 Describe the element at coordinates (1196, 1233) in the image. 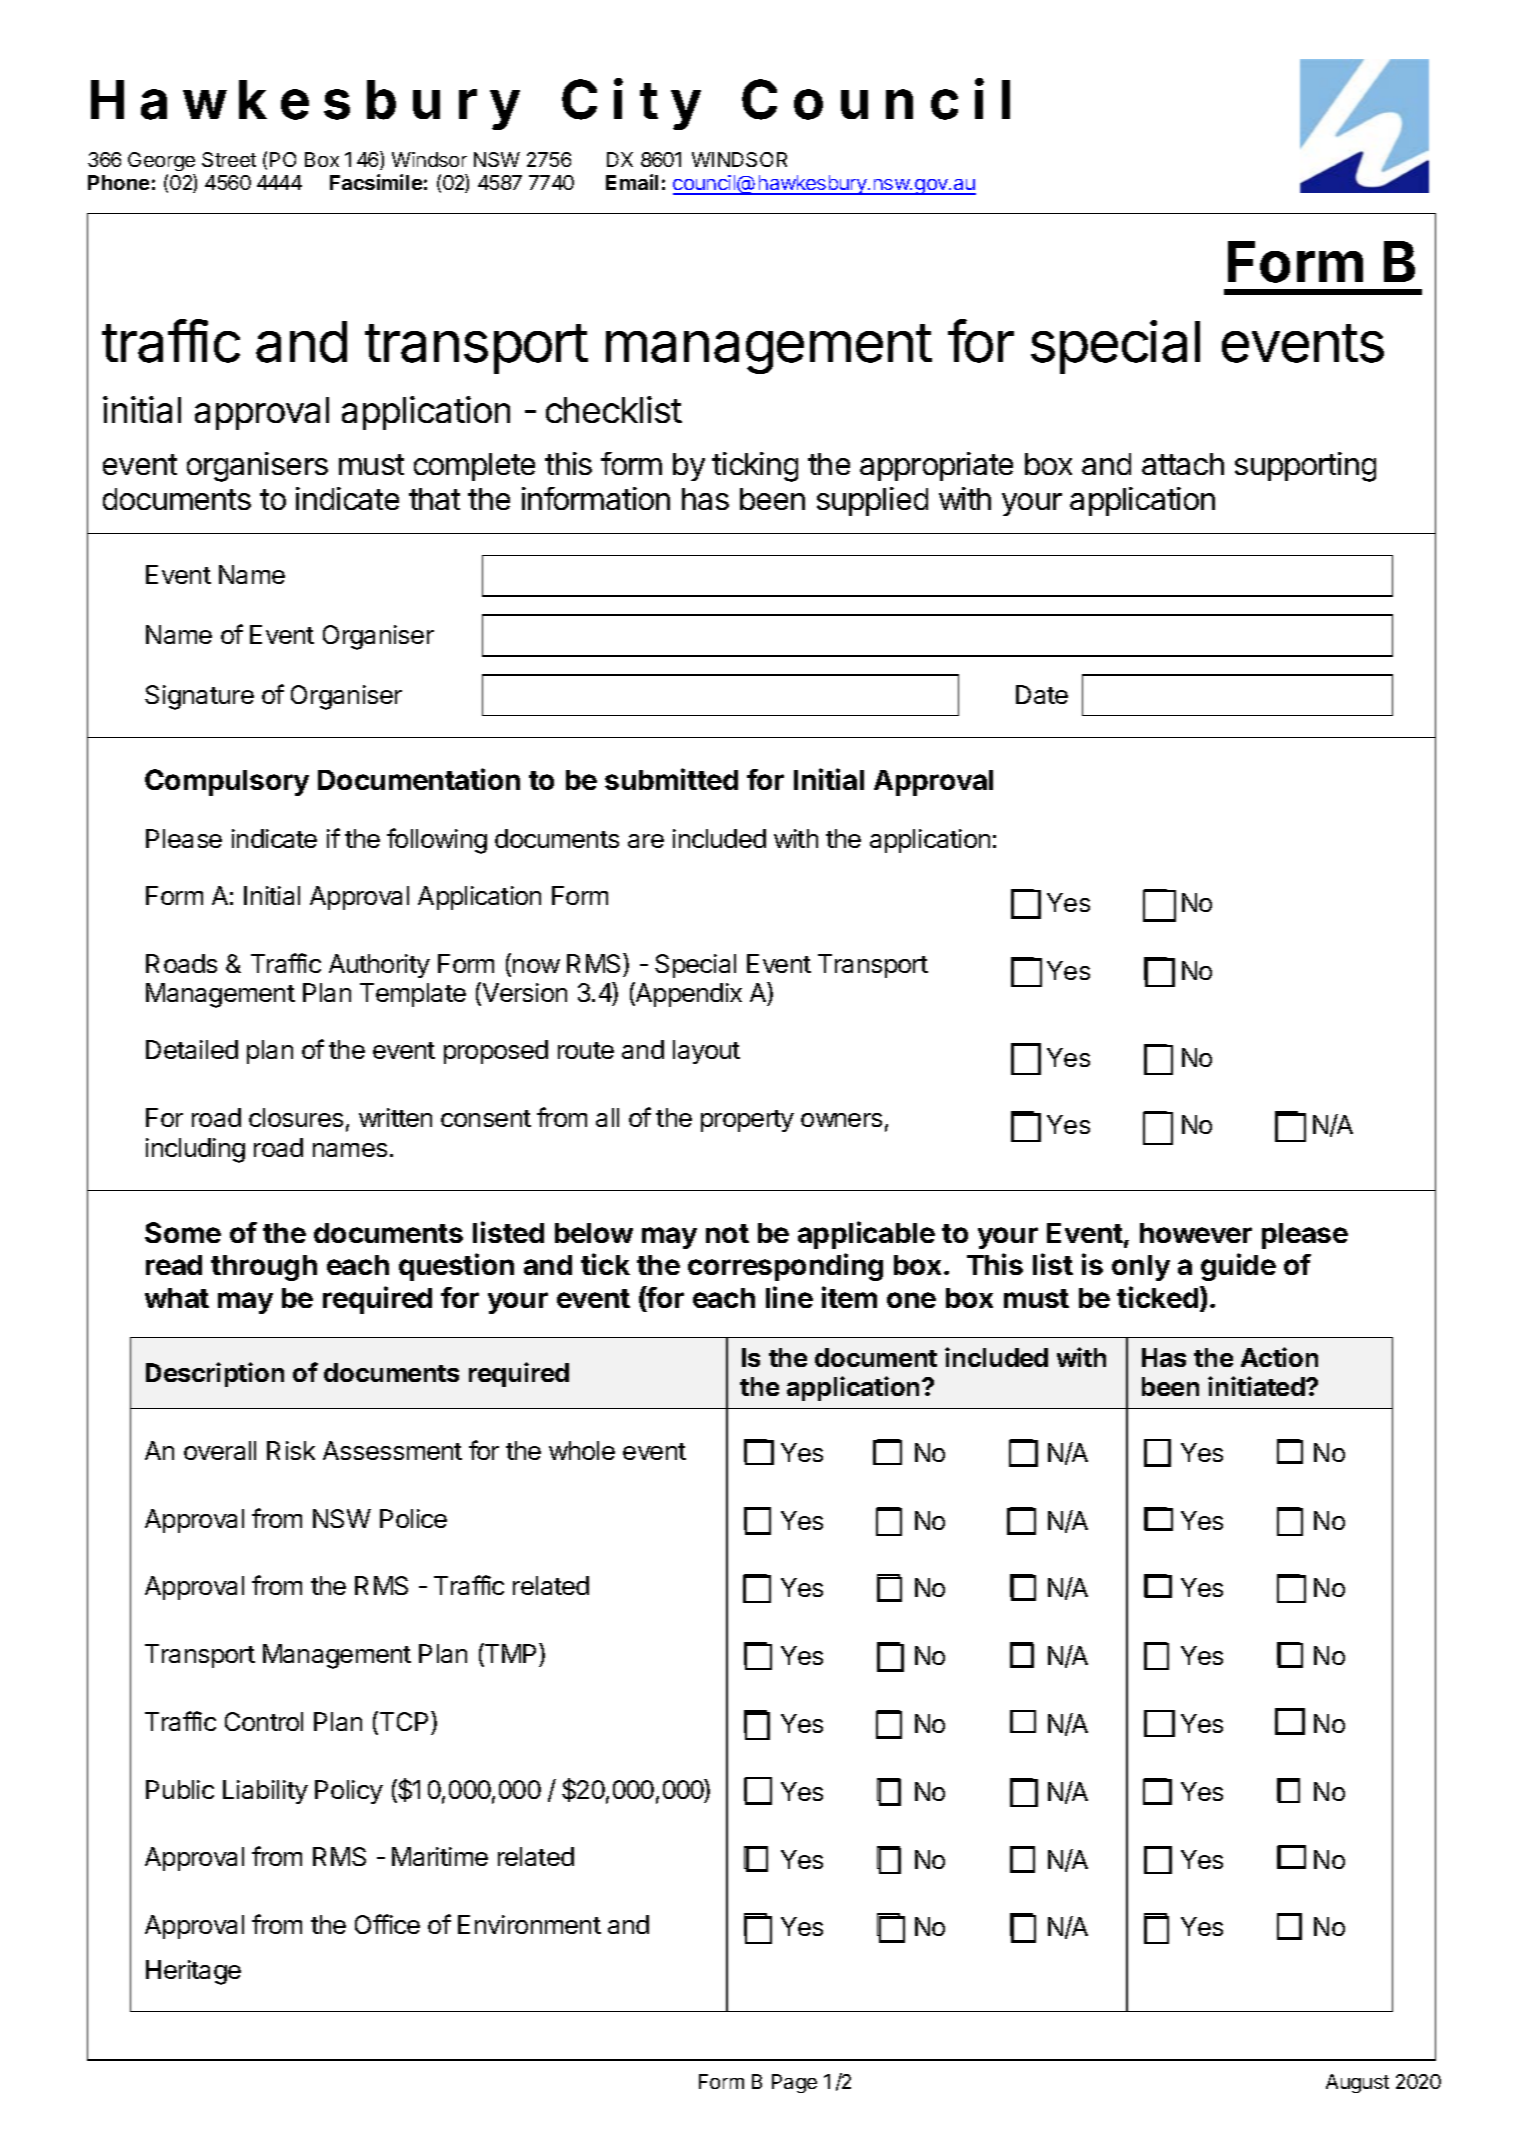

I see `however` at that location.
